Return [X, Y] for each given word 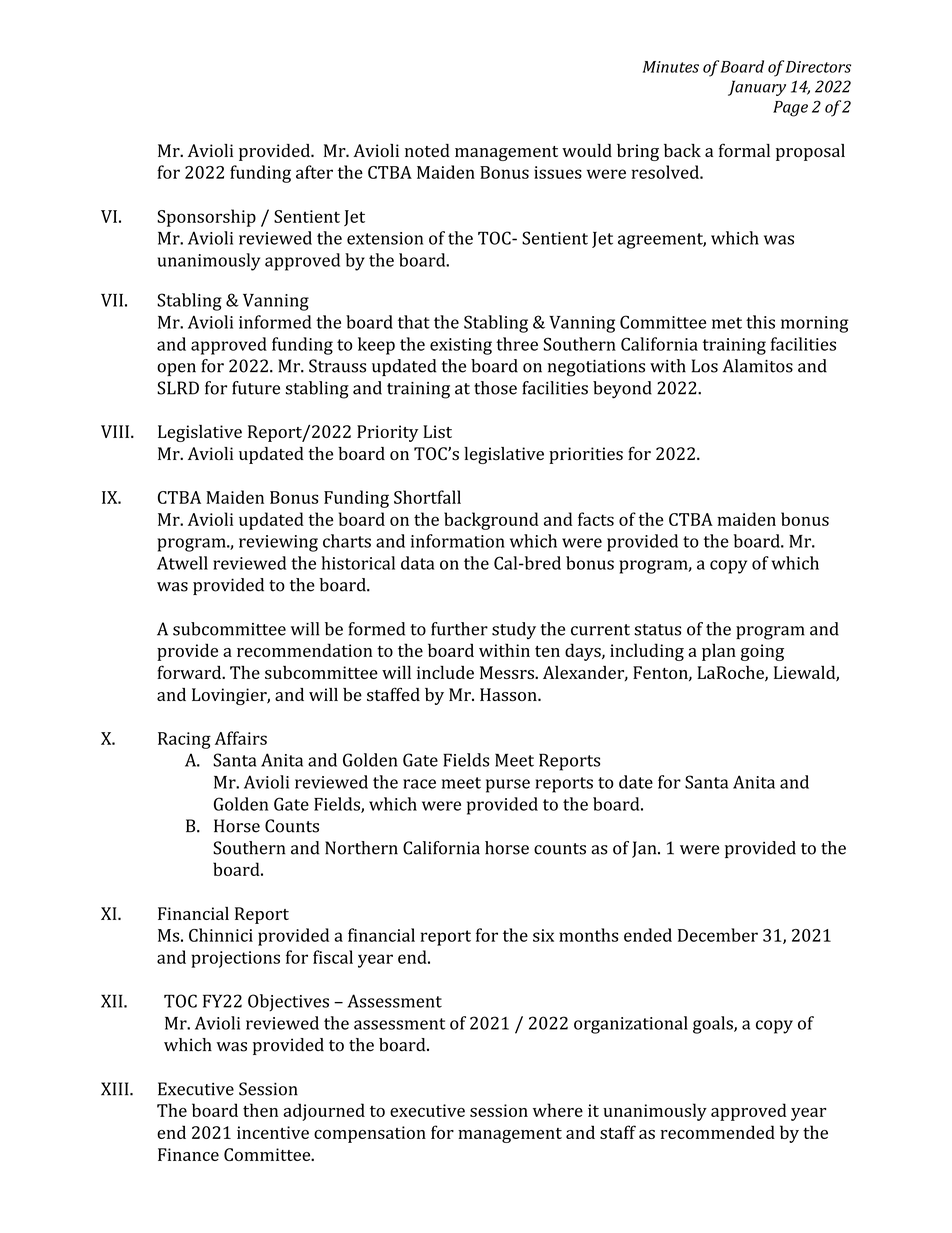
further [459, 629]
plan [719, 652]
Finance [188, 1154]
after [314, 172]
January [757, 88]
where [558, 1110]
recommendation [305, 650]
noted [427, 150]
